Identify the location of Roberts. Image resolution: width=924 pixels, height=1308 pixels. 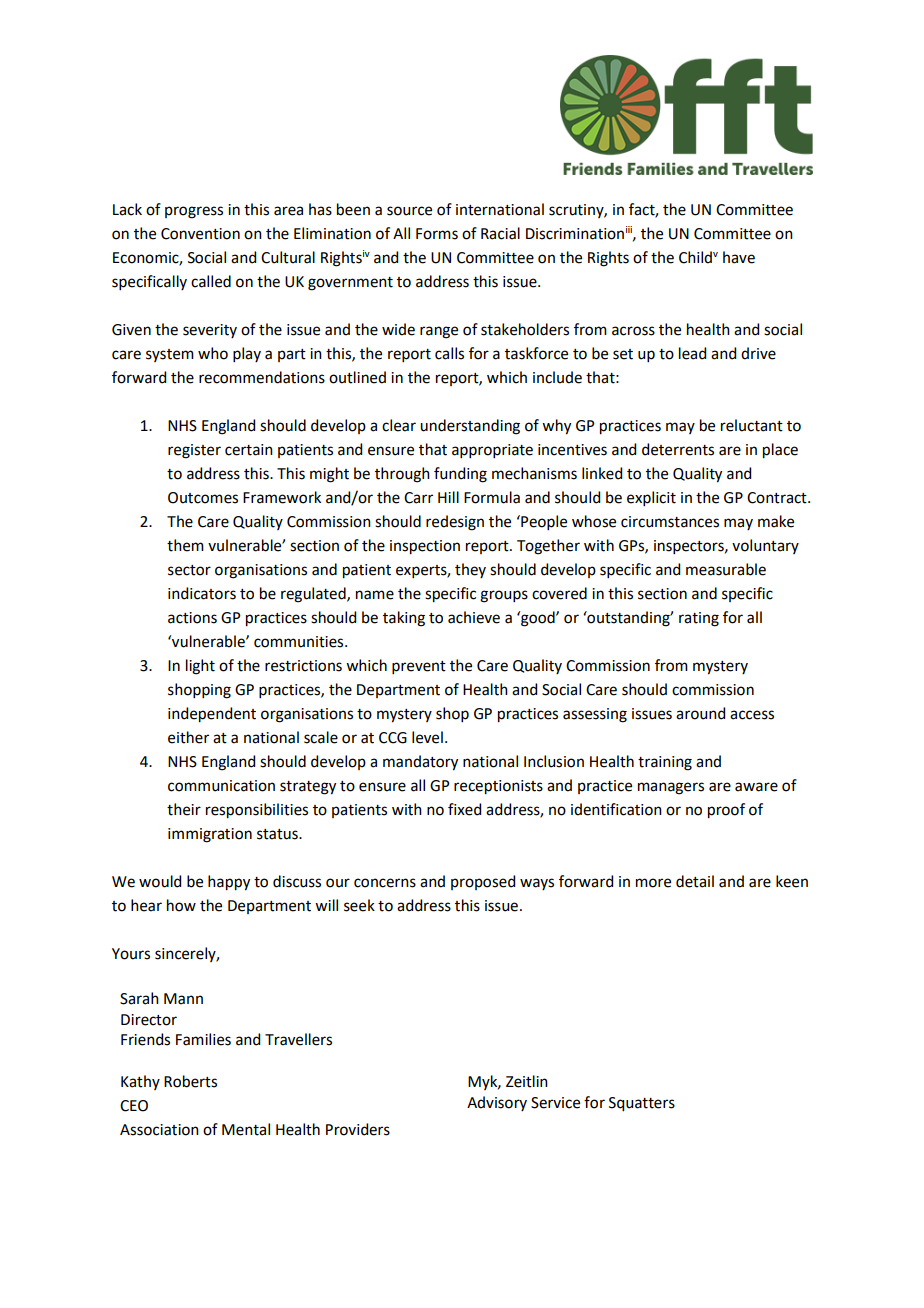
(190, 1081).
